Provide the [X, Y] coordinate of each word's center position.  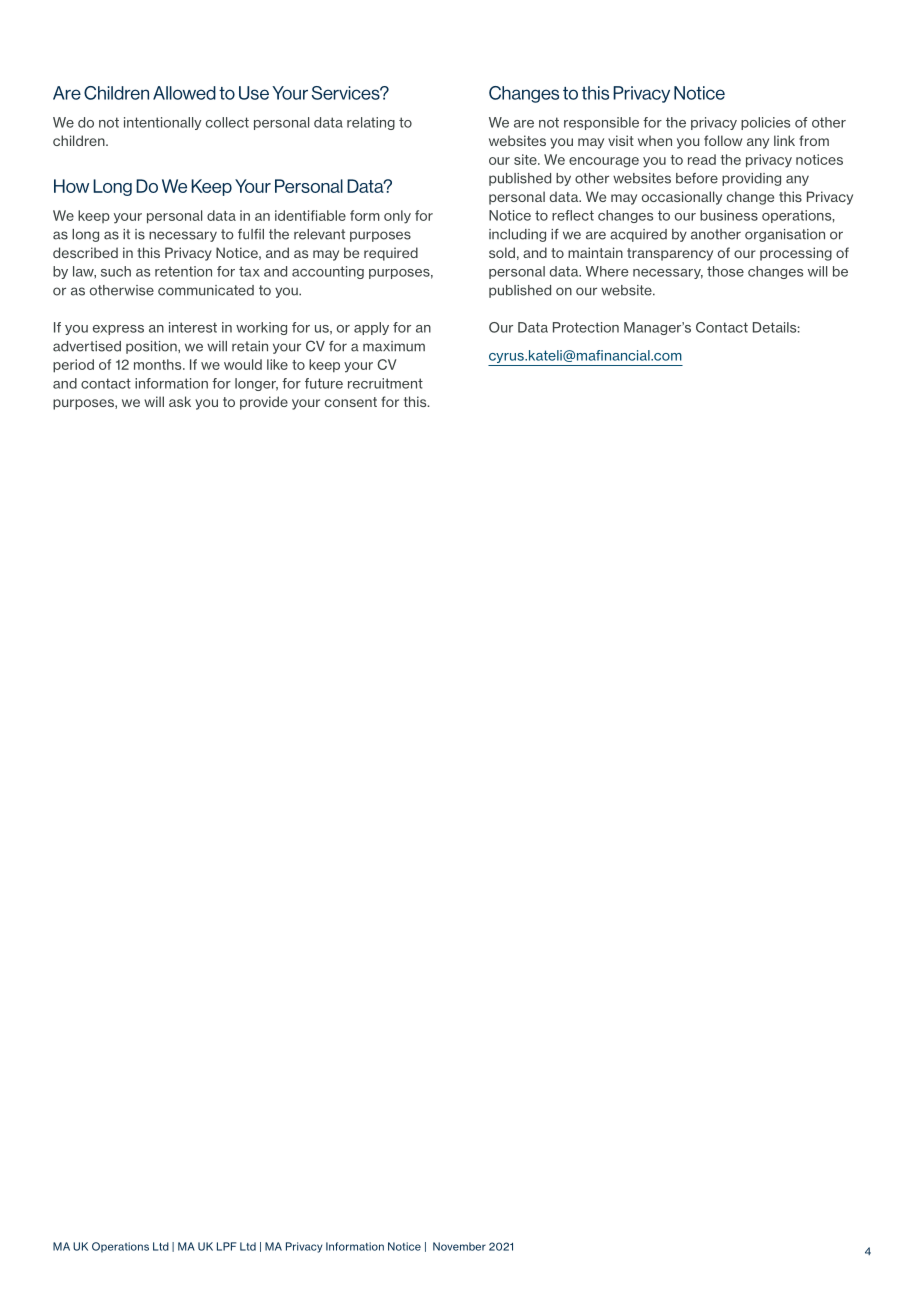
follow [723, 140]
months [159, 364]
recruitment [385, 383]
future [324, 383]
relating [371, 123]
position [152, 347]
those [725, 271]
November [459, 1246]
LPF [226, 1246]
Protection [586, 327]
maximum [394, 346]
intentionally [162, 123]
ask [180, 401]
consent [351, 402]
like [277, 364]
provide [264, 403]
